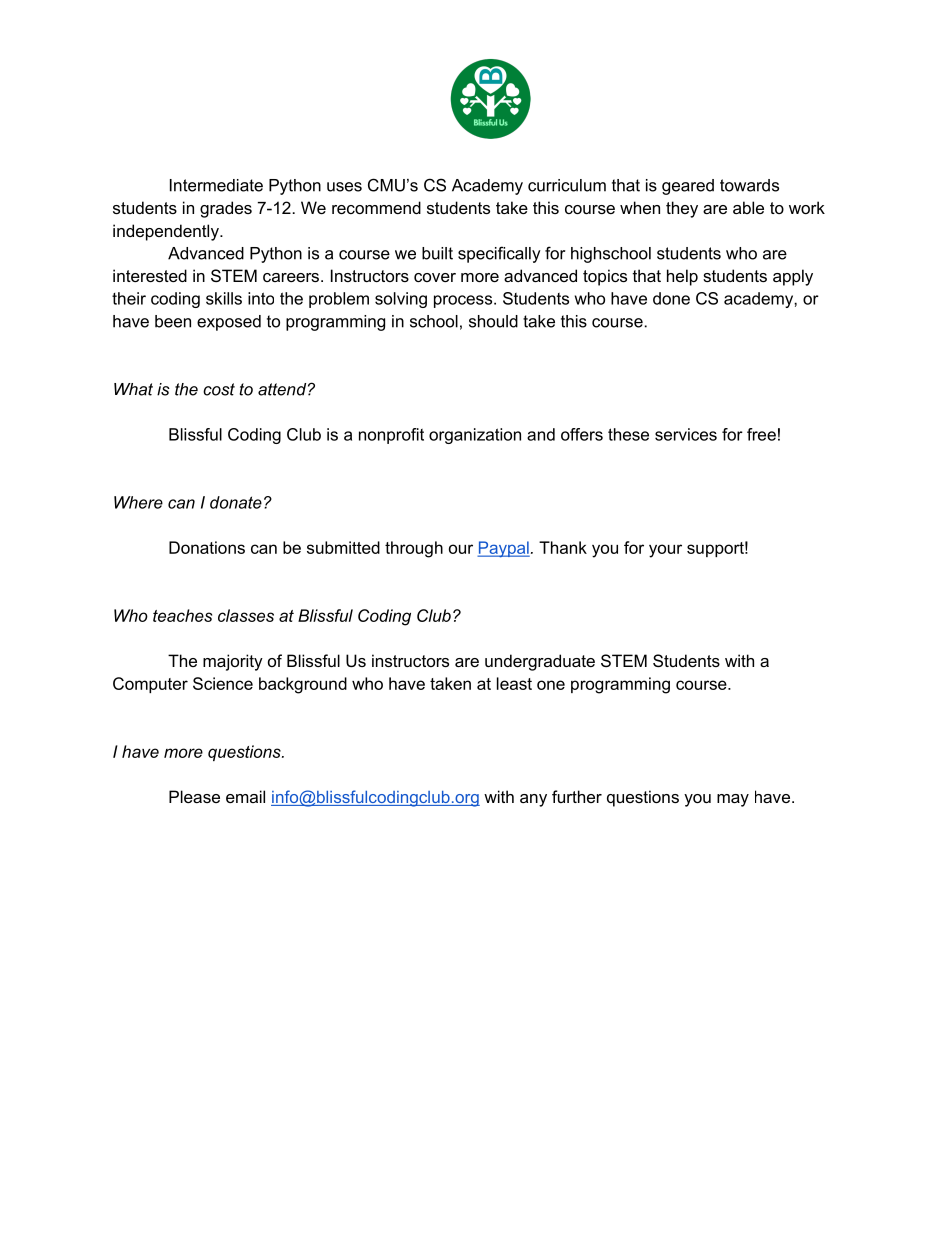 The width and height of the page is (952, 1233). What do you see at coordinates (671, 298) in the page?
I see `done` at bounding box center [671, 298].
